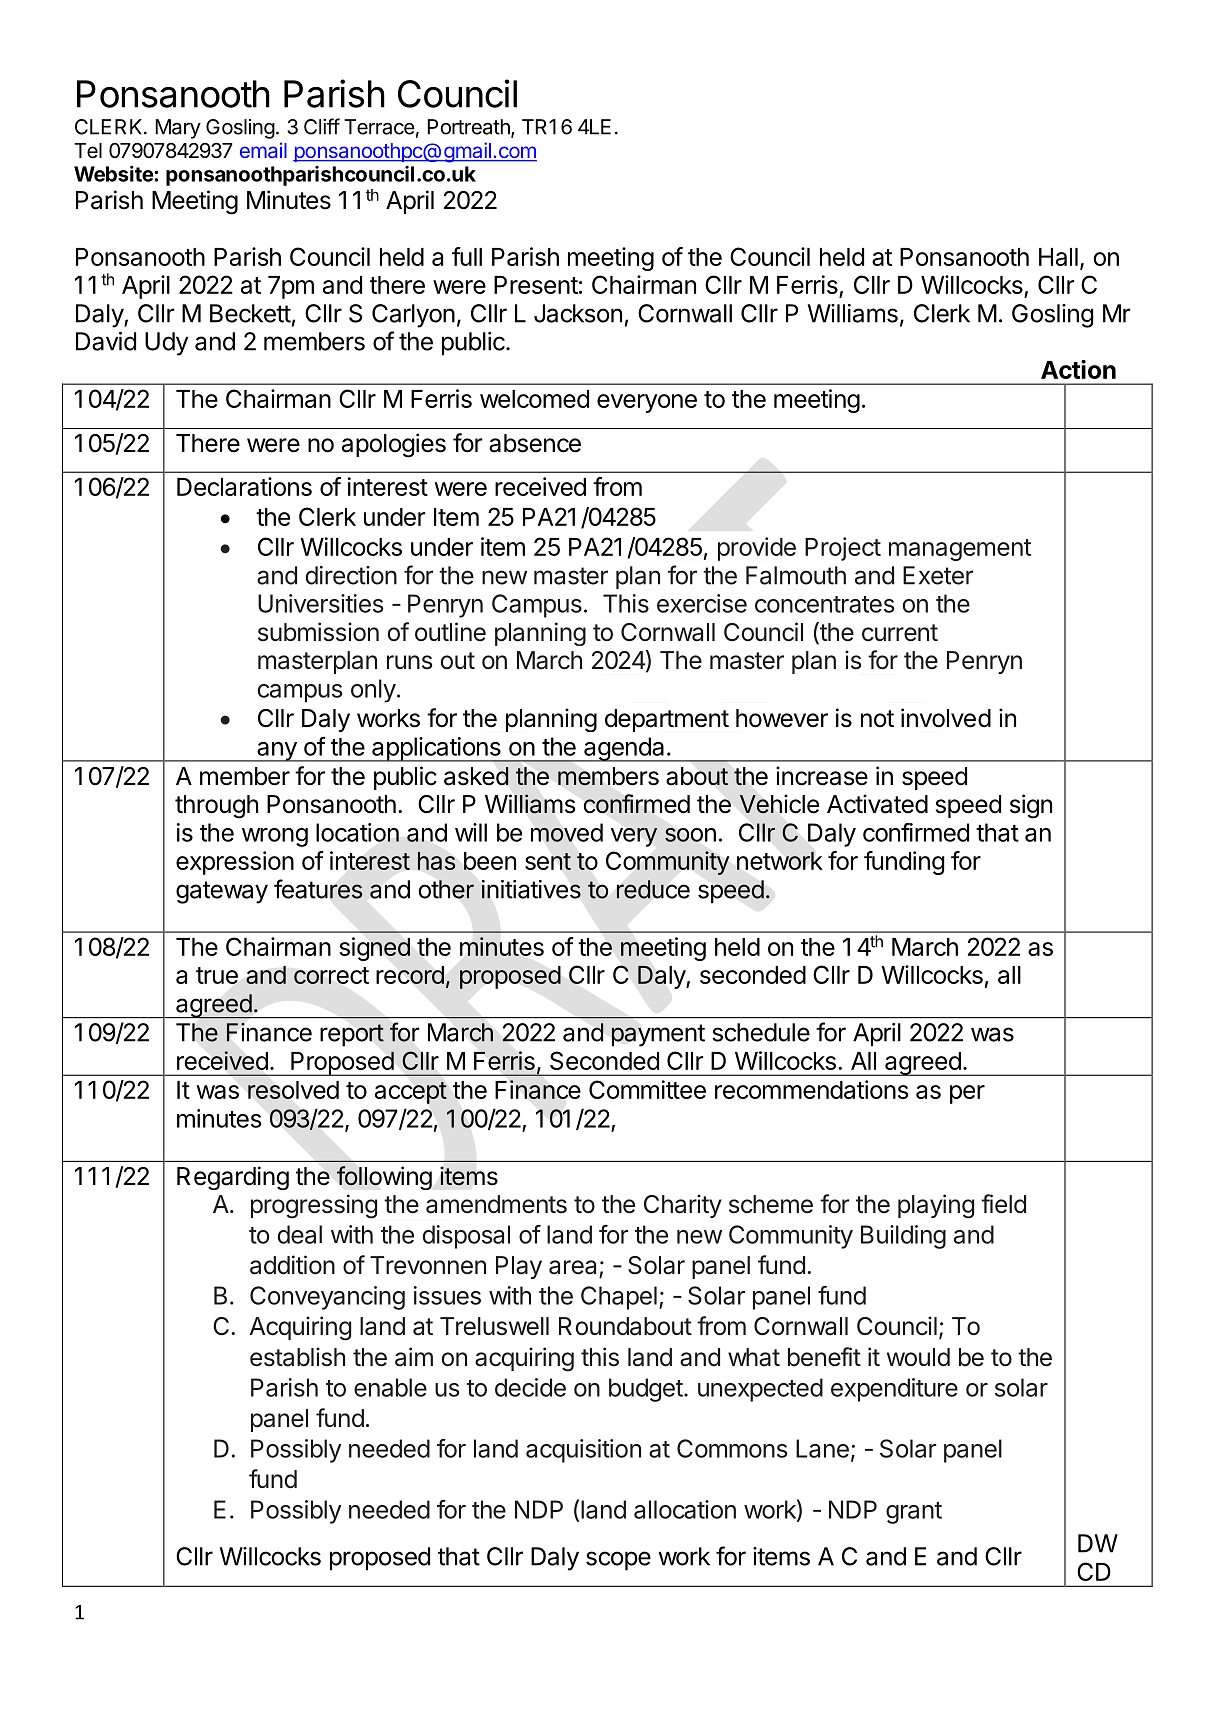  Describe the element at coordinates (702, 603) in the screenshot. I see `exercise` at that location.
